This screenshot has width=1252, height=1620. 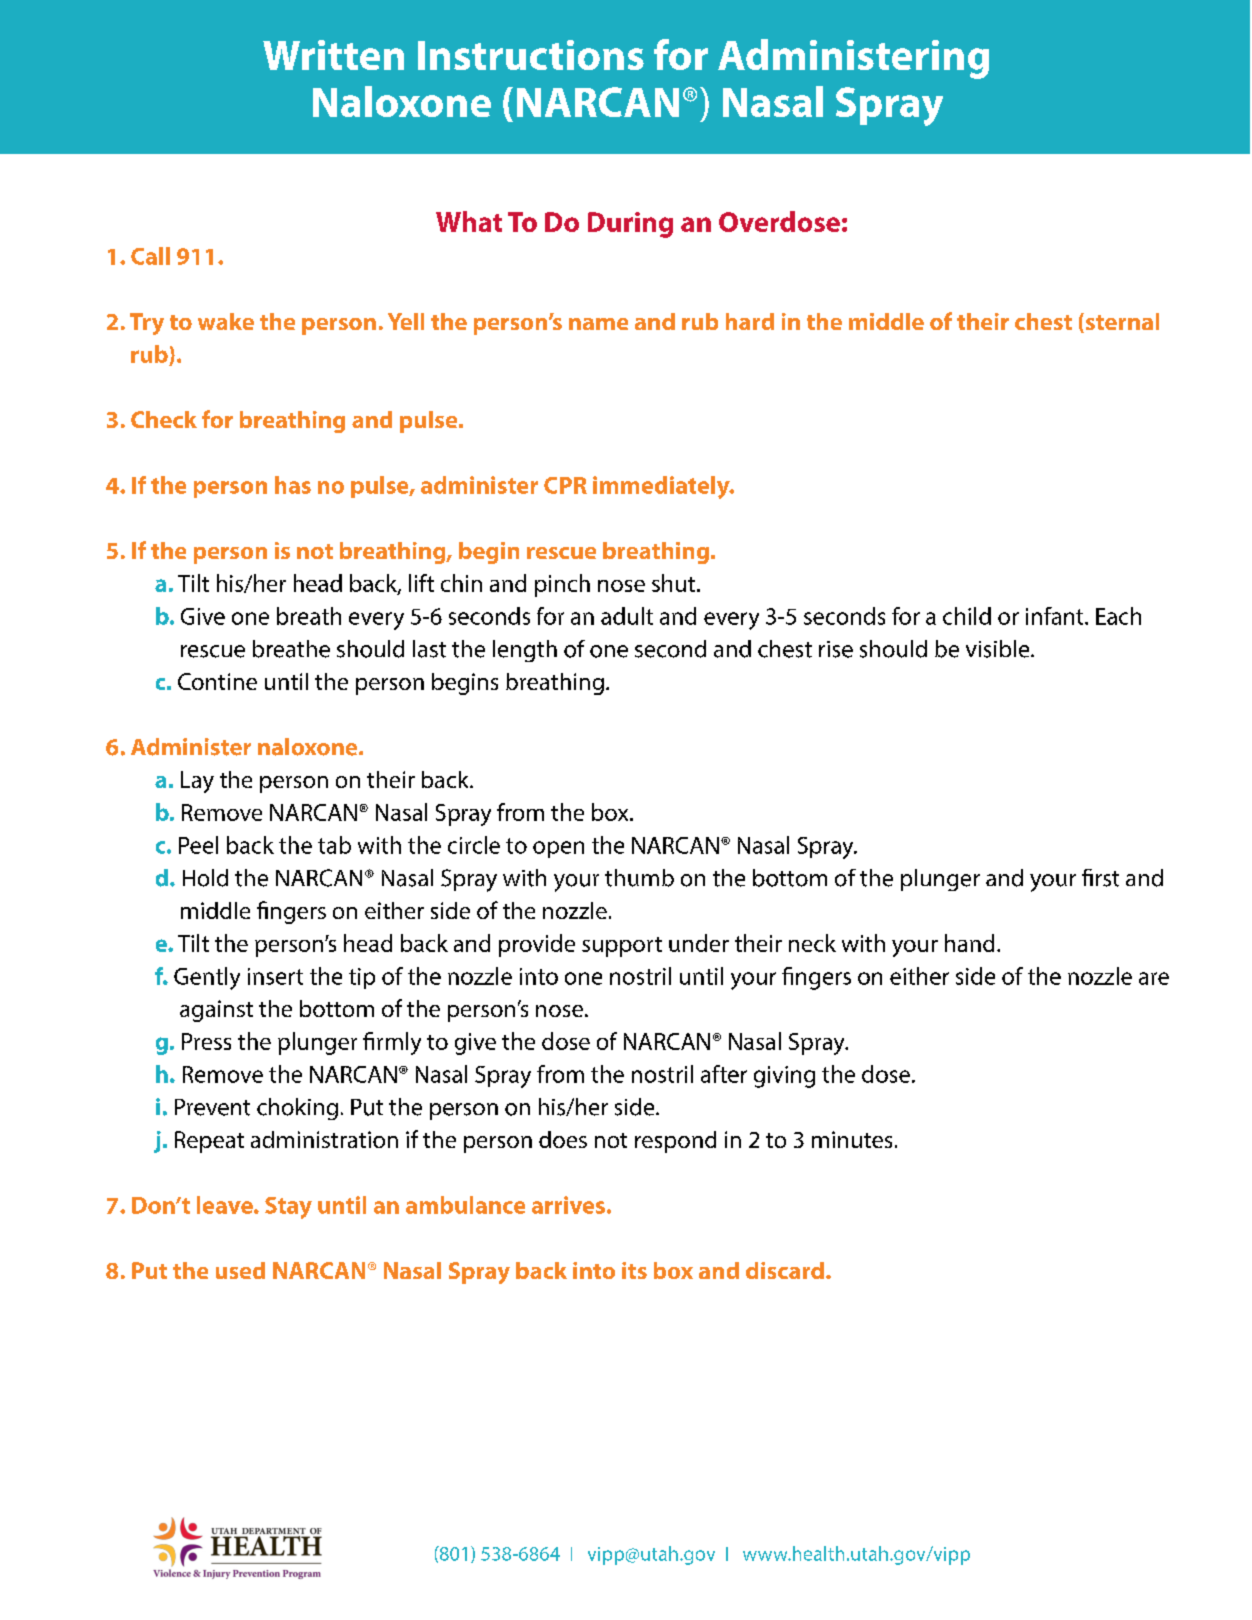 I want to click on Written, so click(x=333, y=55).
